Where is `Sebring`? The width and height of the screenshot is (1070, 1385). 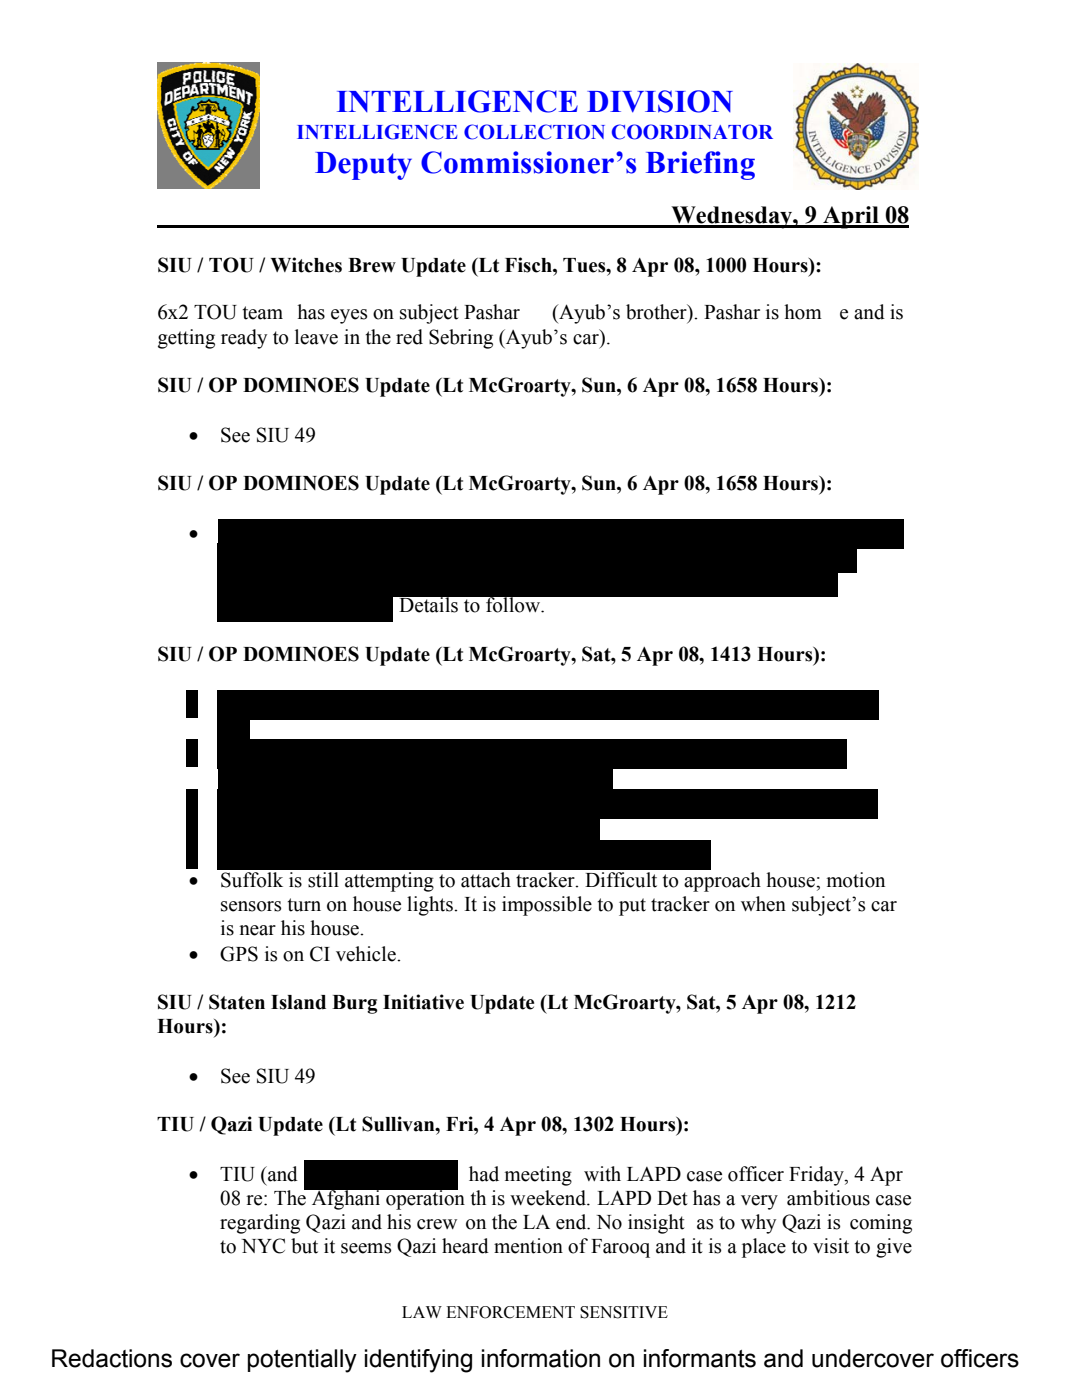 Sebring is located at coordinates (461, 339).
